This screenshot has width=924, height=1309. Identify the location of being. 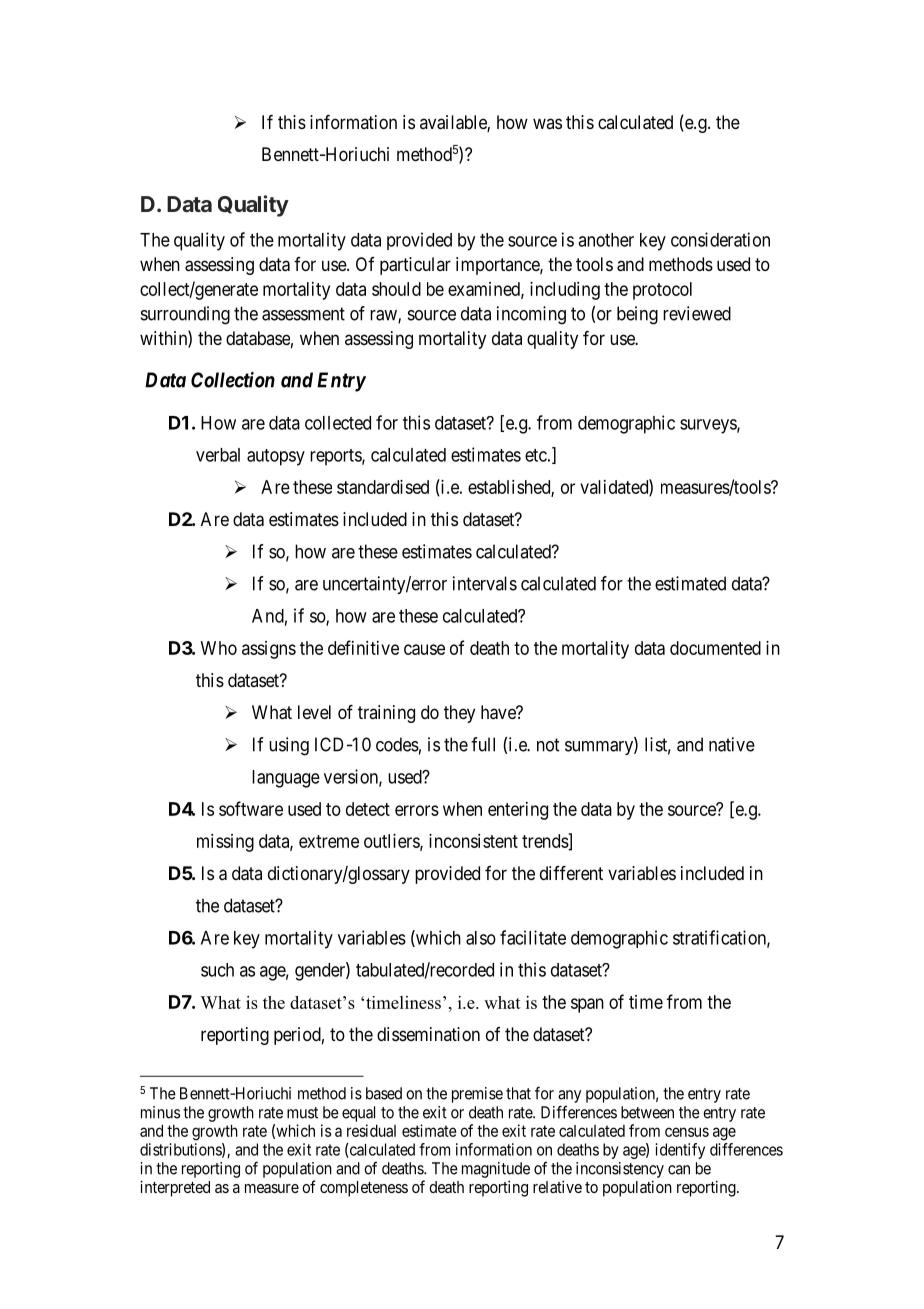
(637, 315).
